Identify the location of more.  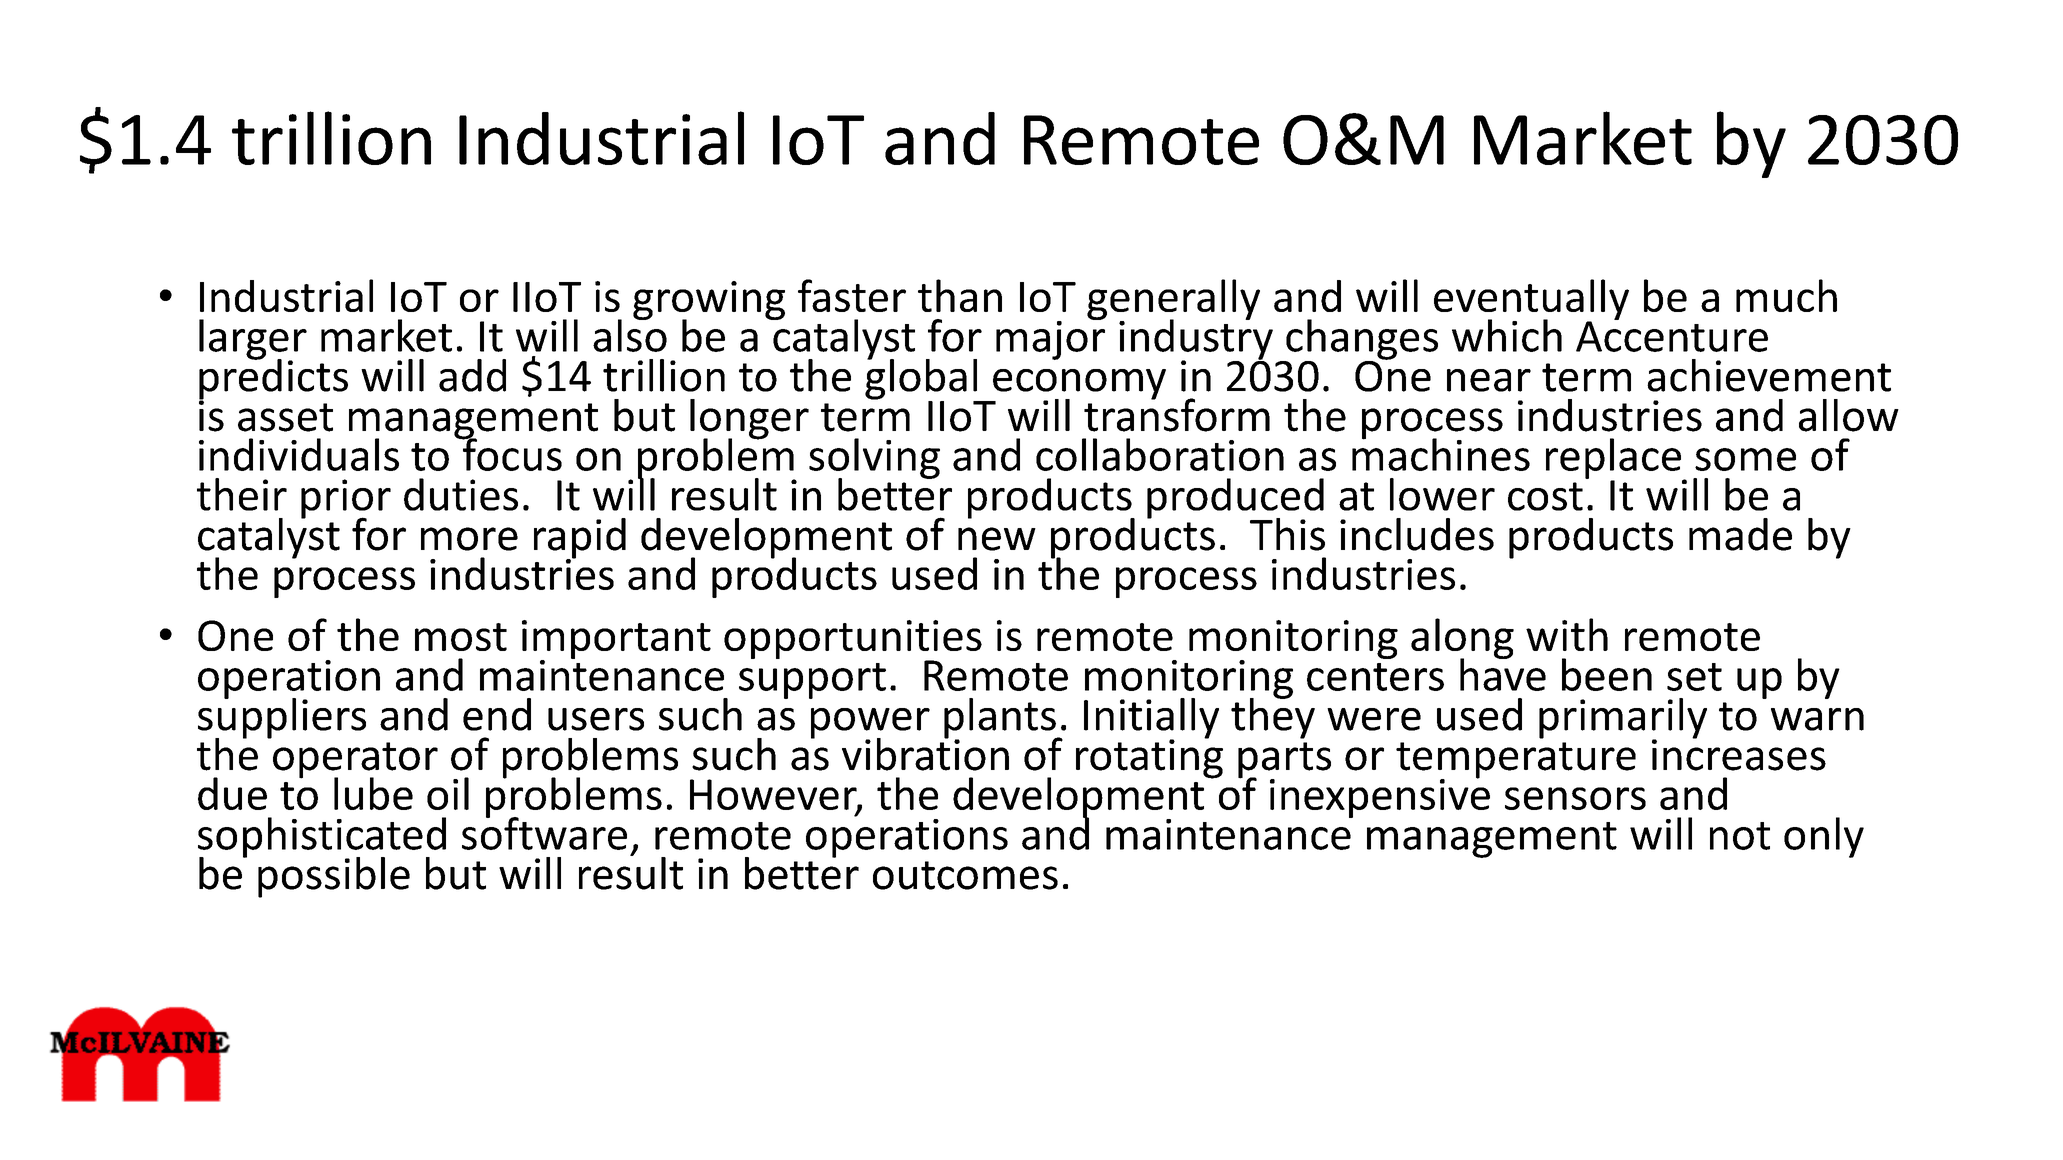
(469, 539).
